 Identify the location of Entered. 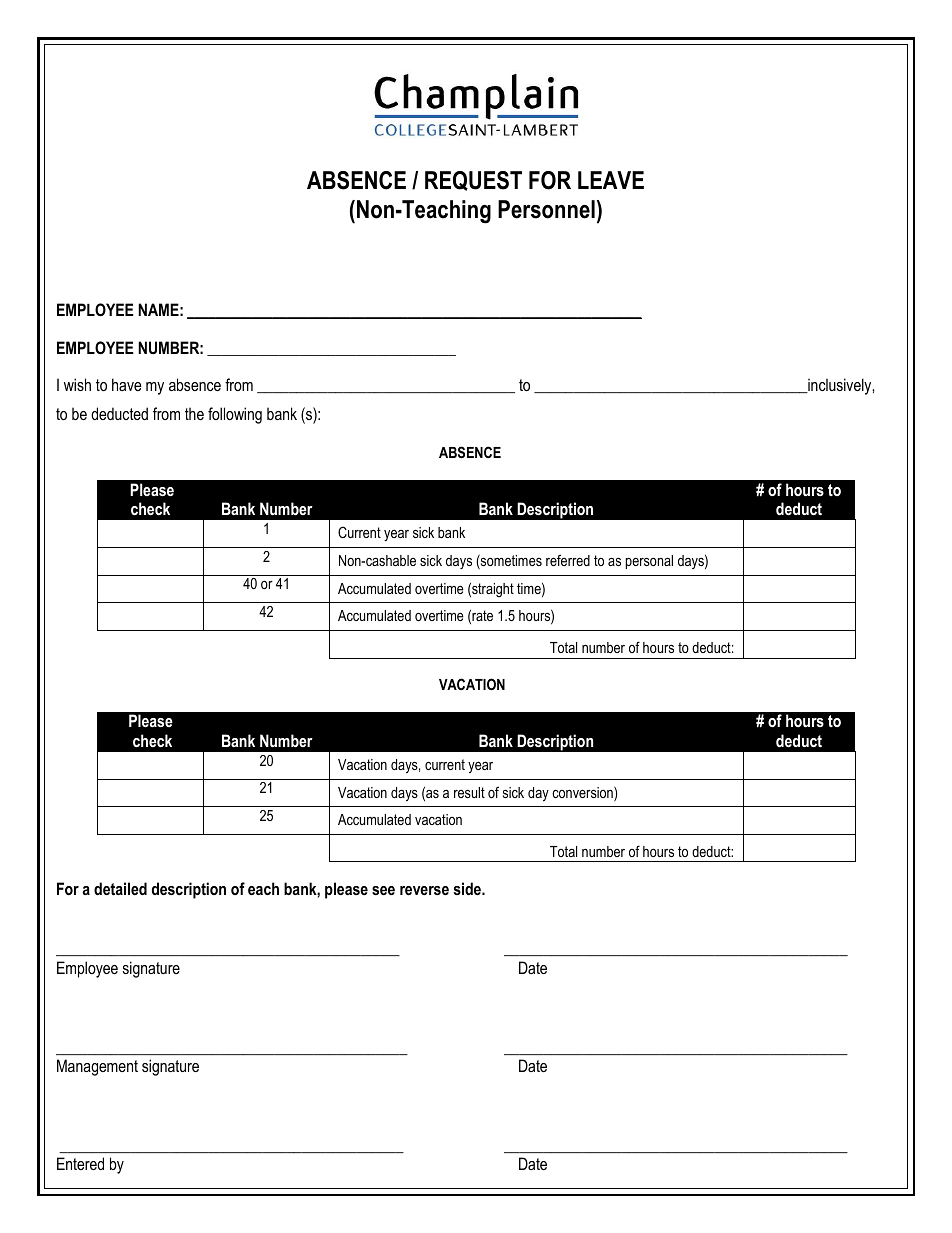
(80, 1163).
